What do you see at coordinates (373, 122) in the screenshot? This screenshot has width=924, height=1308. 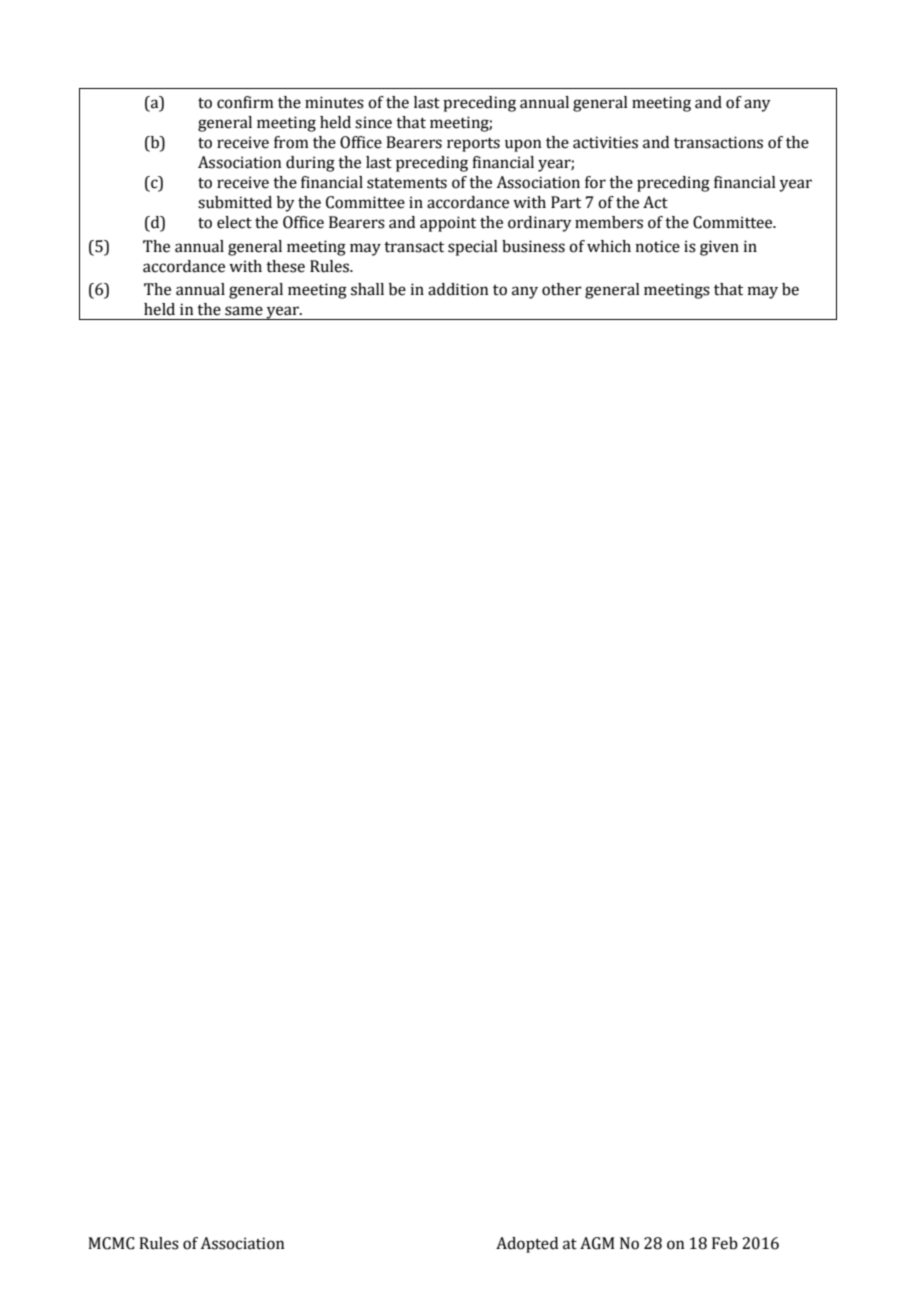 I see `since` at bounding box center [373, 122].
